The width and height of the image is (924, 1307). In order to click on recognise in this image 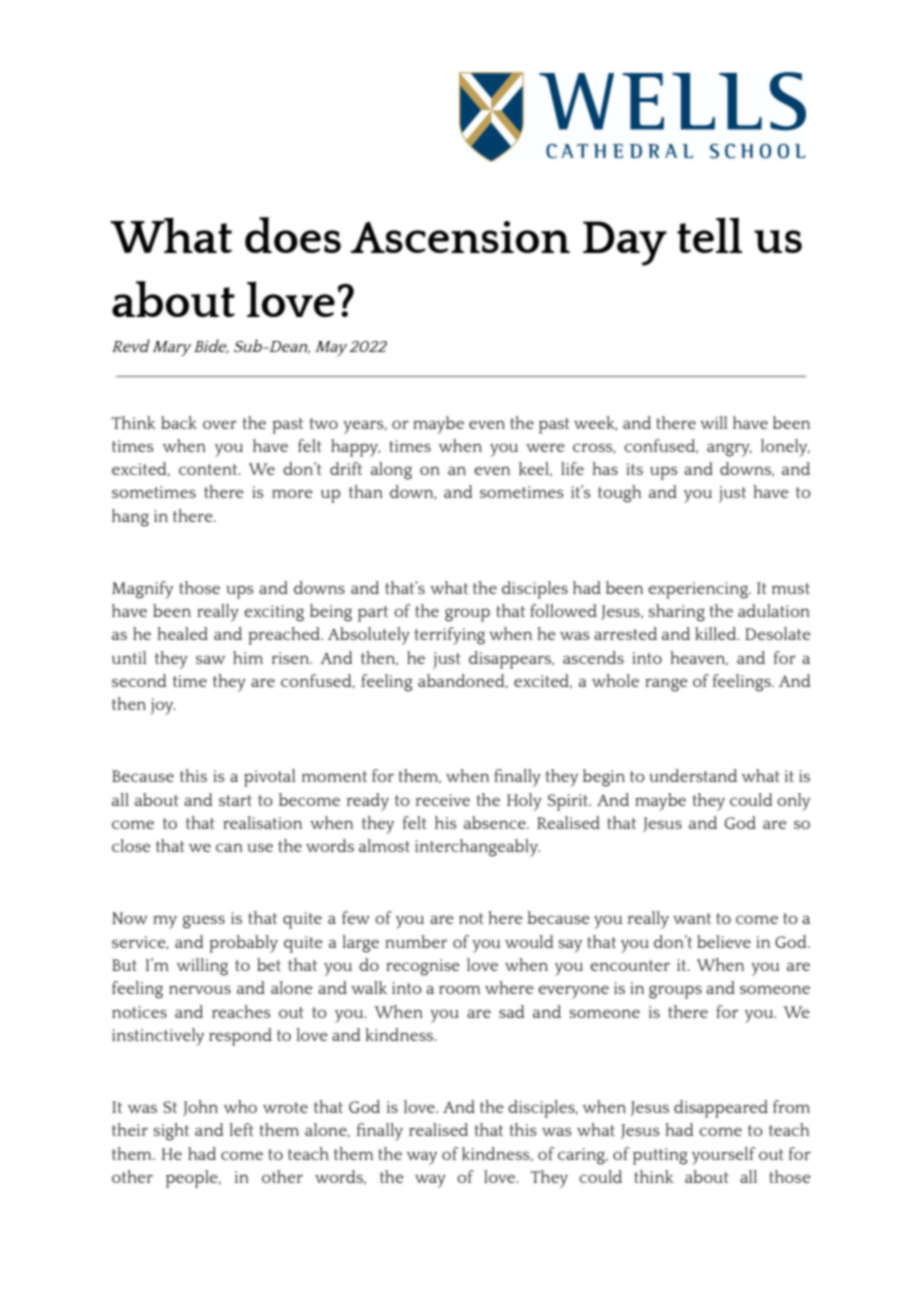, I will do `click(423, 967)`.
